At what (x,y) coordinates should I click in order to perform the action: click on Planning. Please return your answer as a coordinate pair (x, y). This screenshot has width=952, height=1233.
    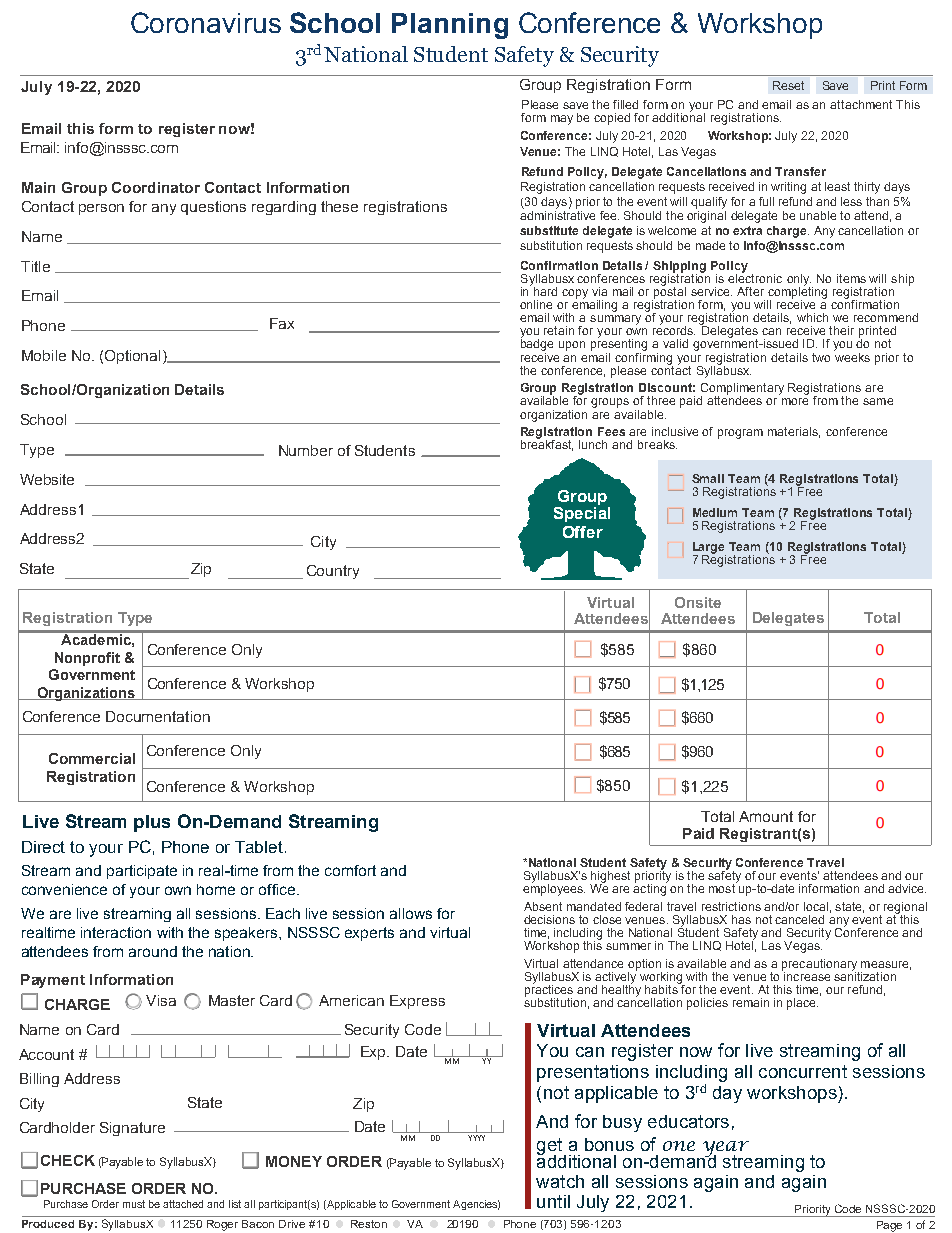
    Looking at the image, I should click on (450, 26).
